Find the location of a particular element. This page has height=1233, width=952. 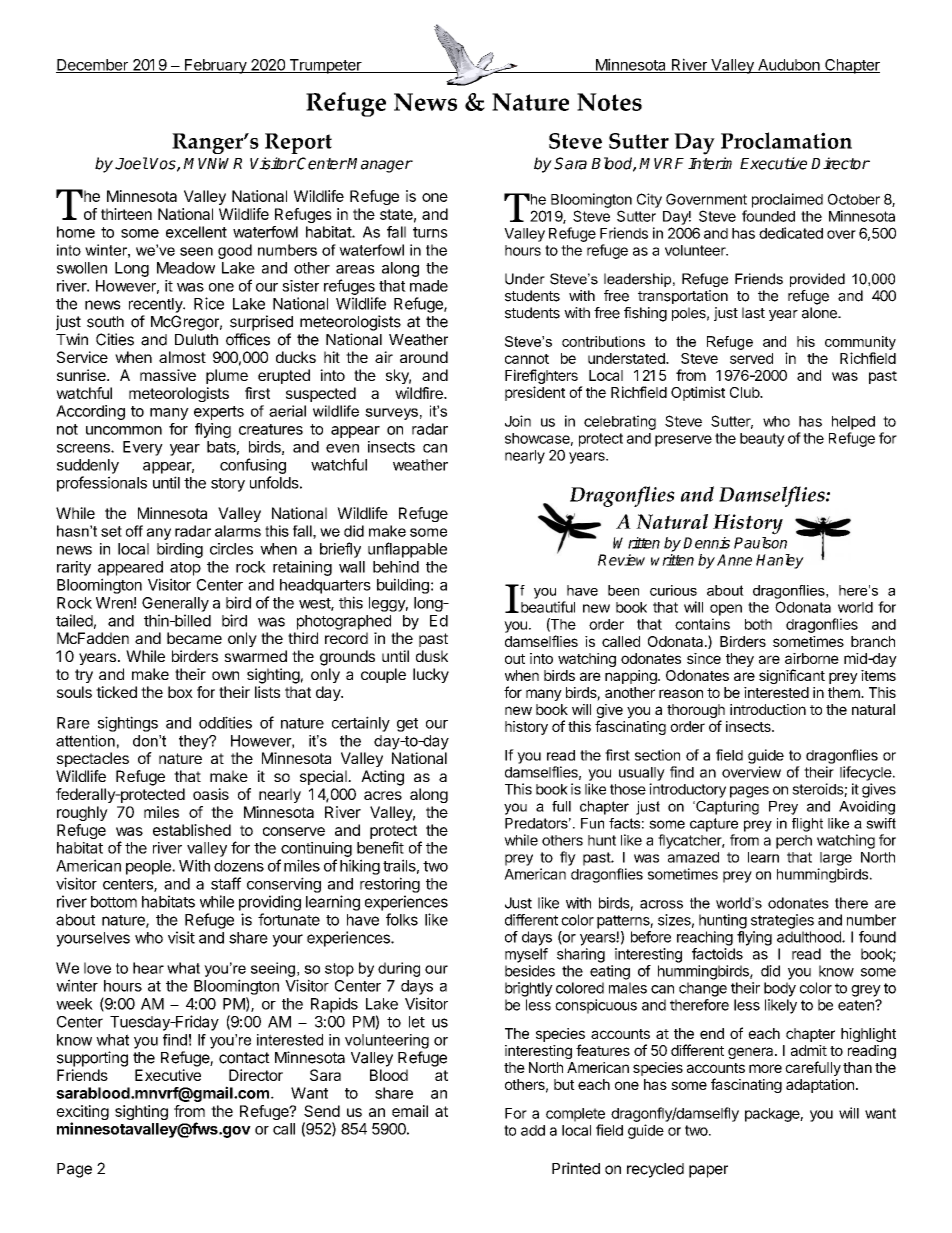

exciting is located at coordinates (83, 1114).
